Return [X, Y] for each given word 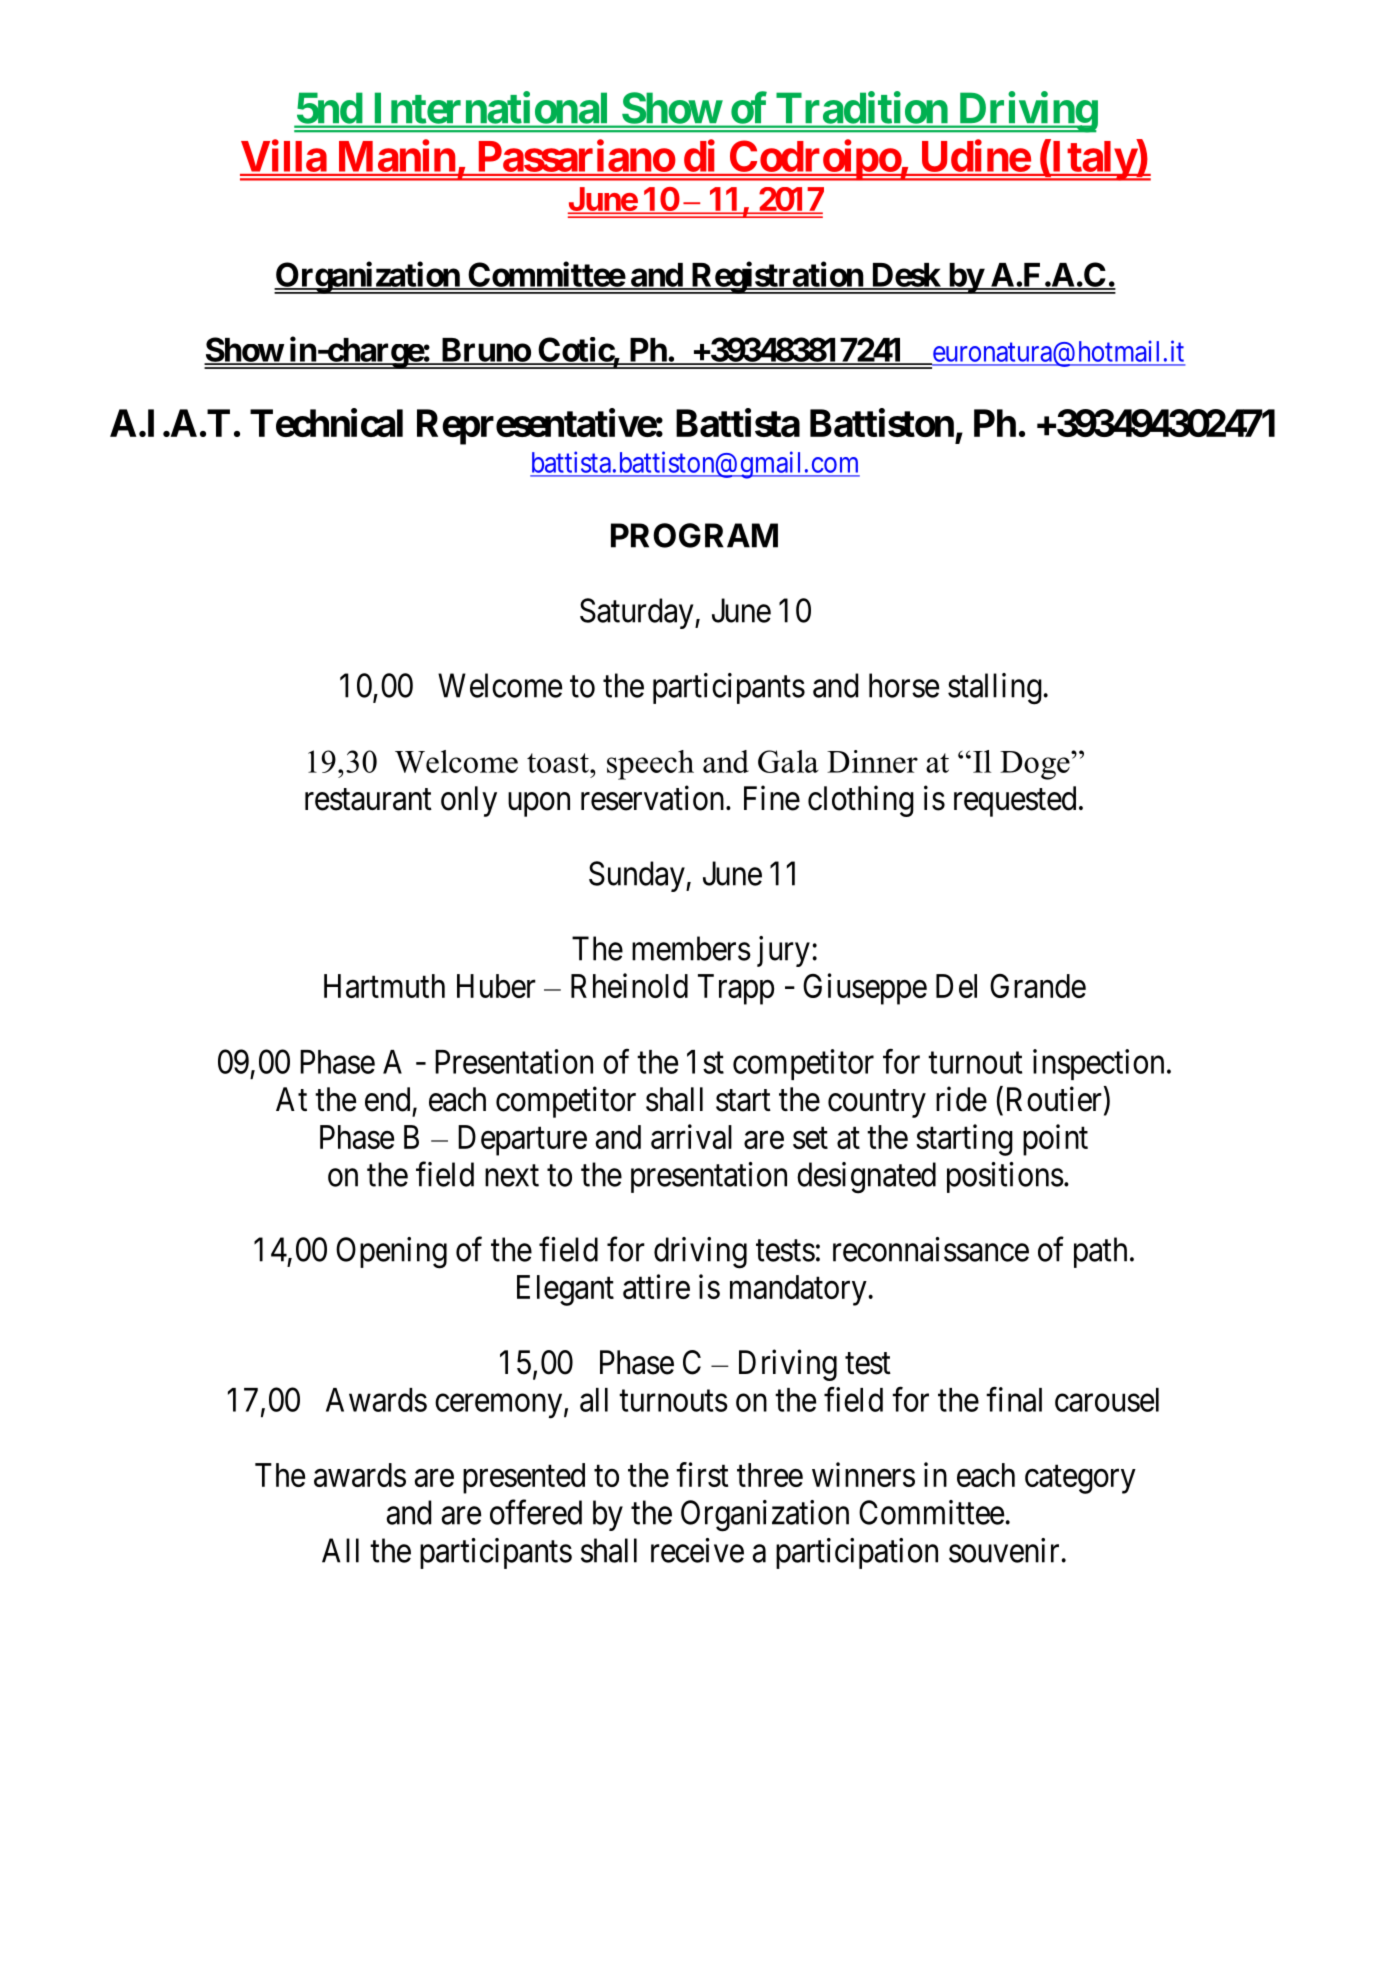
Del [956, 986]
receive [697, 1550]
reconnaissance [931, 1249]
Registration [777, 277]
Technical [326, 422]
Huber [496, 986]
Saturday [638, 613]
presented [524, 1478]
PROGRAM [694, 535]
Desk [905, 276]
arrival [691, 1136]
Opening [391, 1253]
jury [783, 951]
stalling [996, 689]
